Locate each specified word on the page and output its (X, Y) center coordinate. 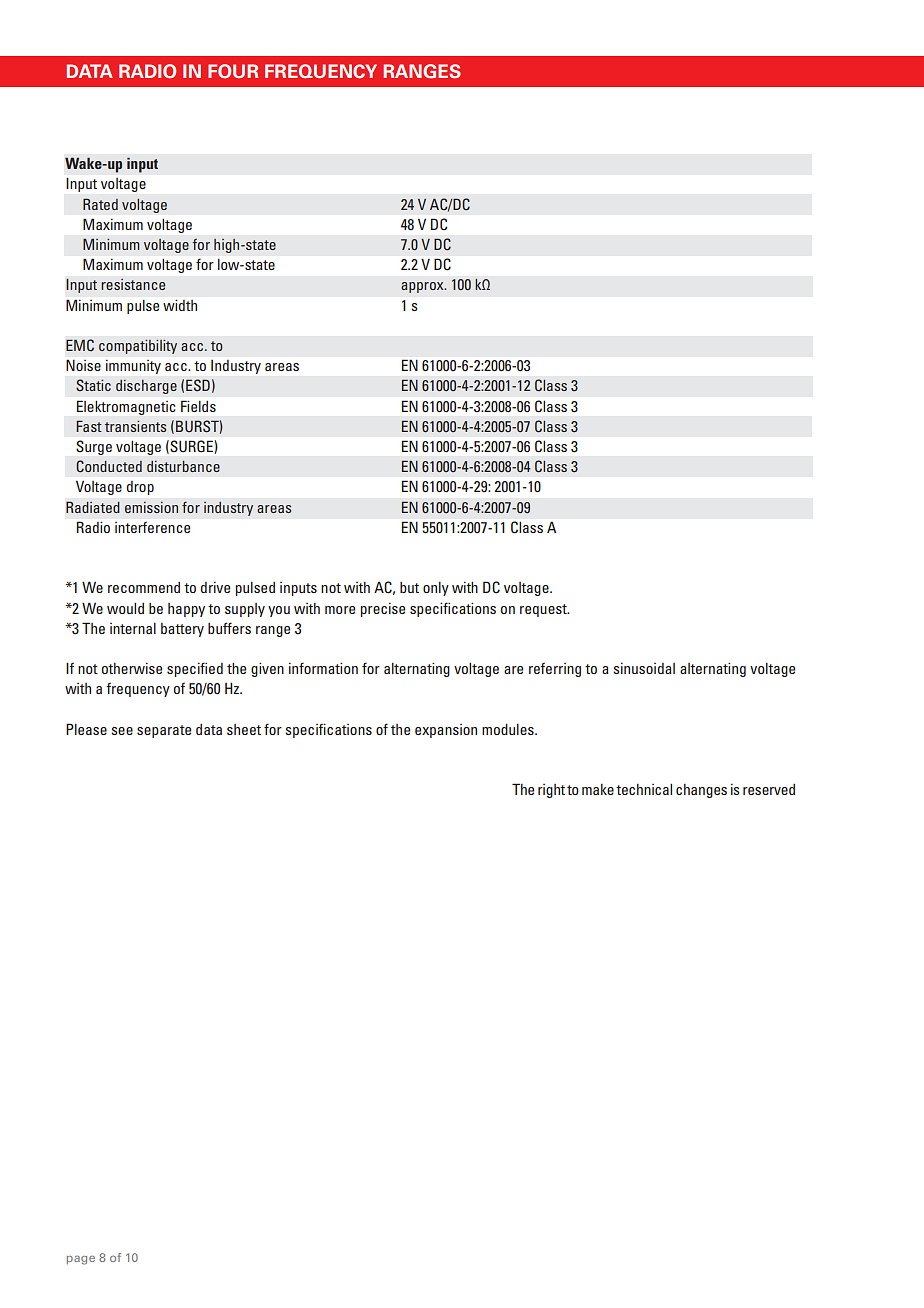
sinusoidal (644, 668)
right (553, 791)
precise (383, 609)
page (81, 1260)
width (180, 305)
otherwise (132, 668)
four (233, 71)
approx (423, 287)
